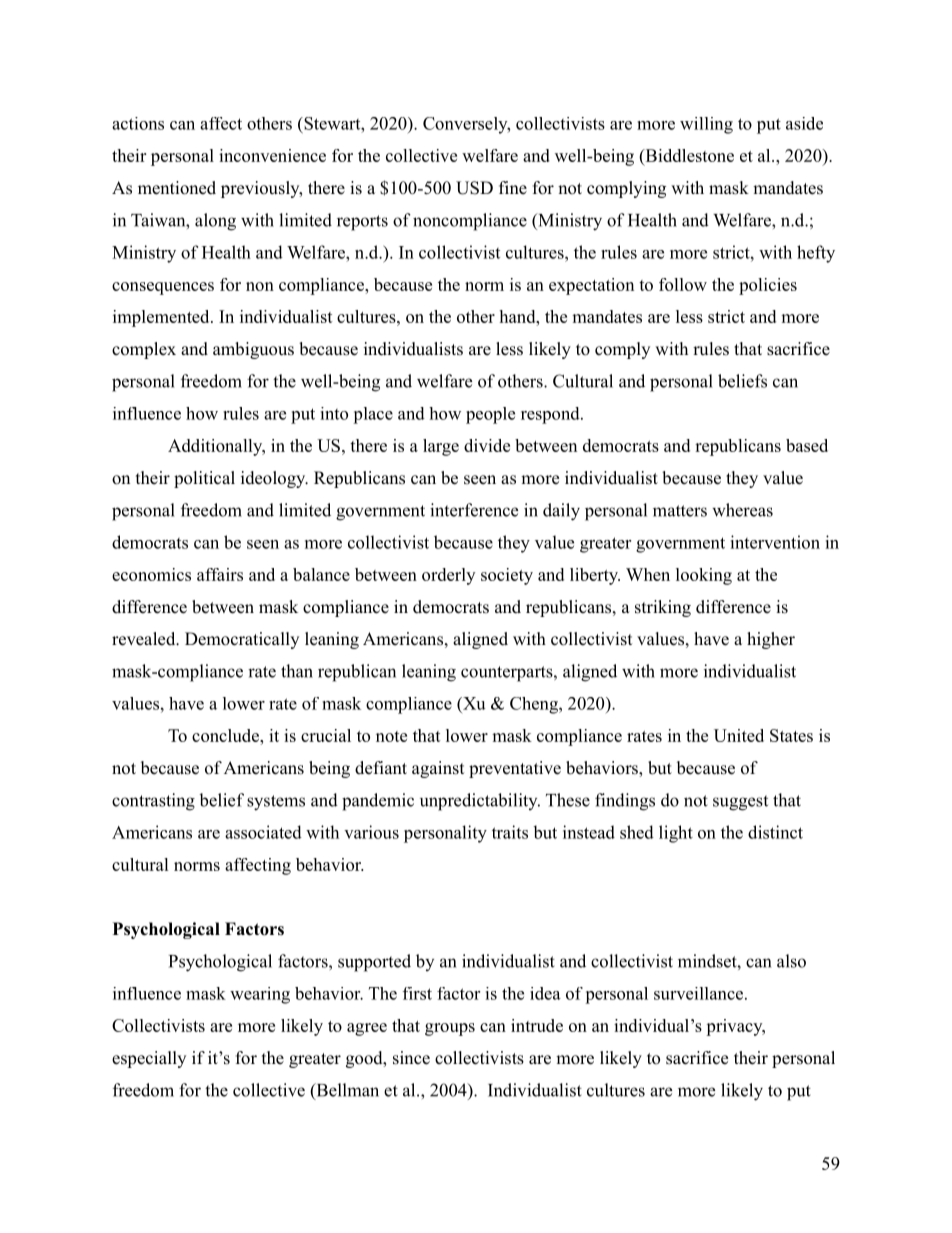  What do you see at coordinates (474, 510) in the screenshot?
I see `interference` at bounding box center [474, 510].
